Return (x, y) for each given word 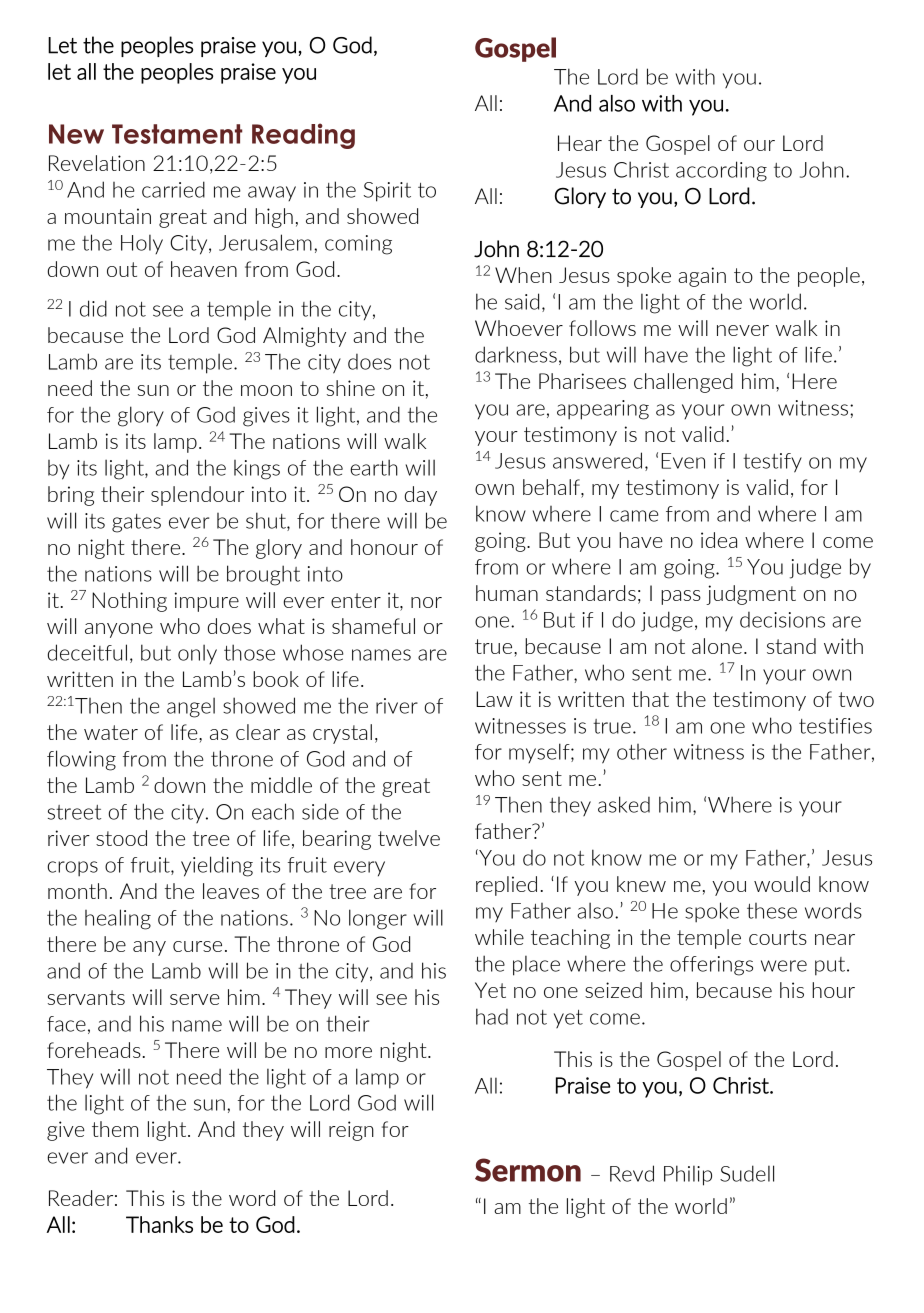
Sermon (528, 1170)
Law (494, 699)
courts (778, 937)
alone (717, 646)
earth (374, 467)
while (499, 937)
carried (173, 189)
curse (197, 946)
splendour (197, 496)
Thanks (159, 1224)
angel (191, 707)
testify (772, 463)
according (721, 171)
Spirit (387, 192)
